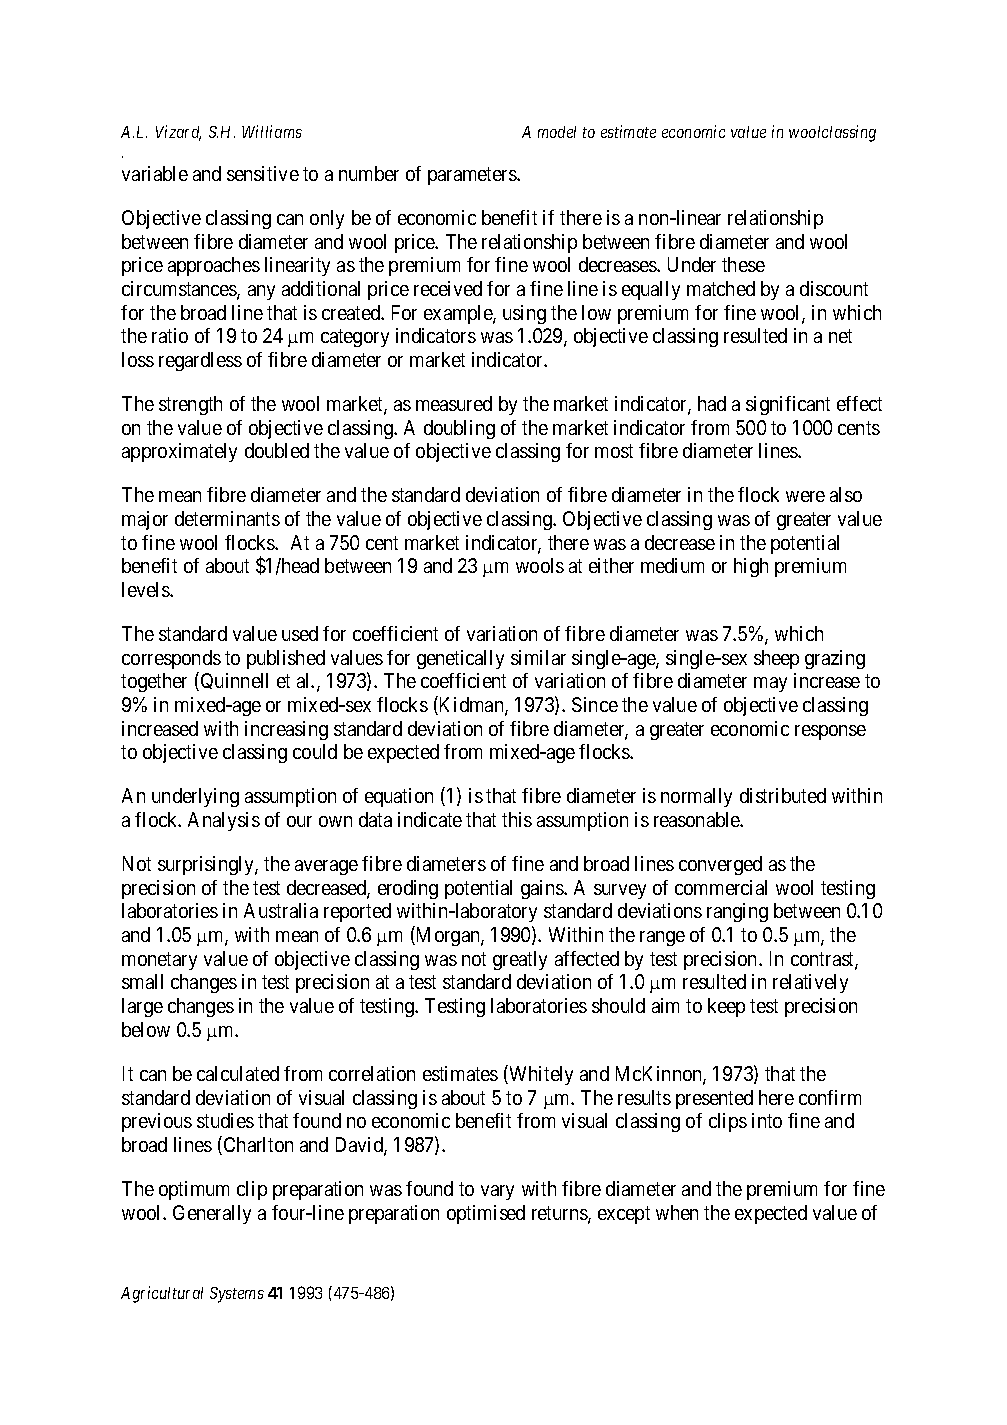 The image size is (1007, 1425). I want to click on these, so click(743, 264).
